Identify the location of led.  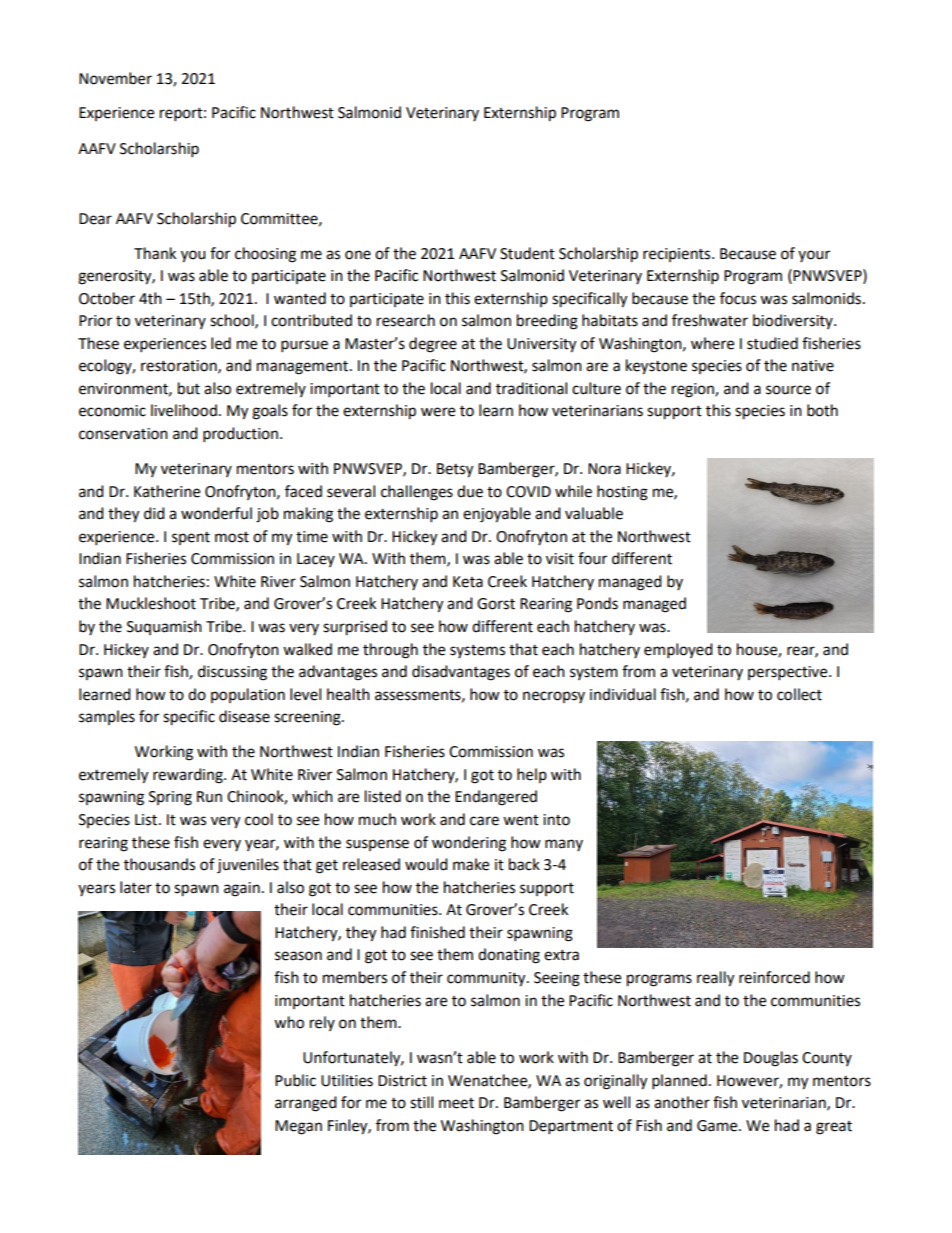
(221, 343).
